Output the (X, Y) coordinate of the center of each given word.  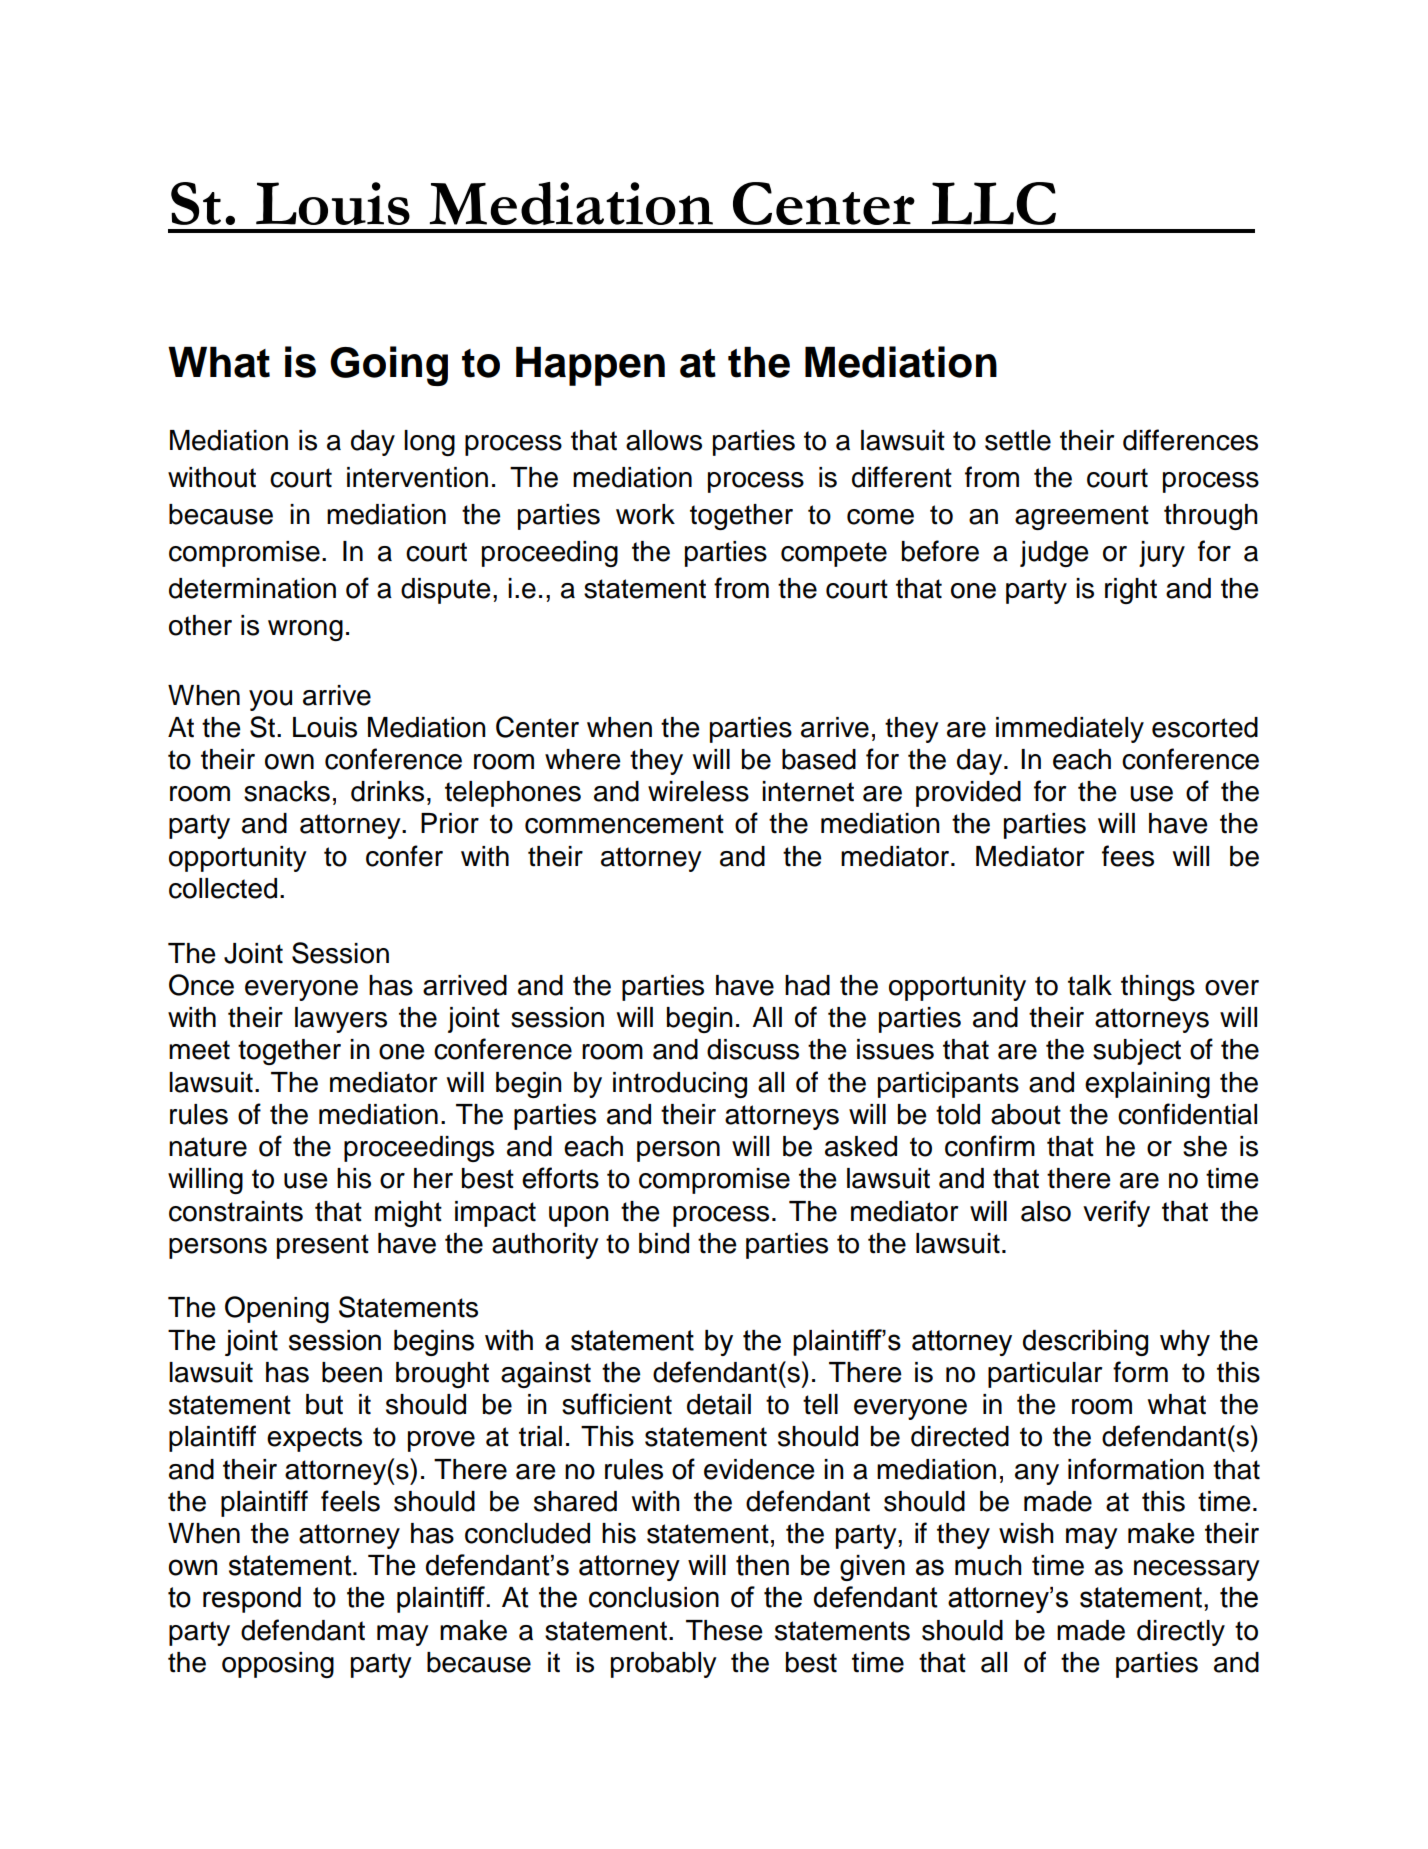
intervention (417, 477)
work (645, 514)
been (352, 1372)
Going (389, 366)
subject (1137, 1052)
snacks (287, 791)
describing (1085, 1343)
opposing (278, 1665)
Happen (590, 366)
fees (1128, 856)
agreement (1082, 517)
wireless (698, 791)
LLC (994, 203)
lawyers (341, 1020)
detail (719, 1404)
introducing (680, 1085)
